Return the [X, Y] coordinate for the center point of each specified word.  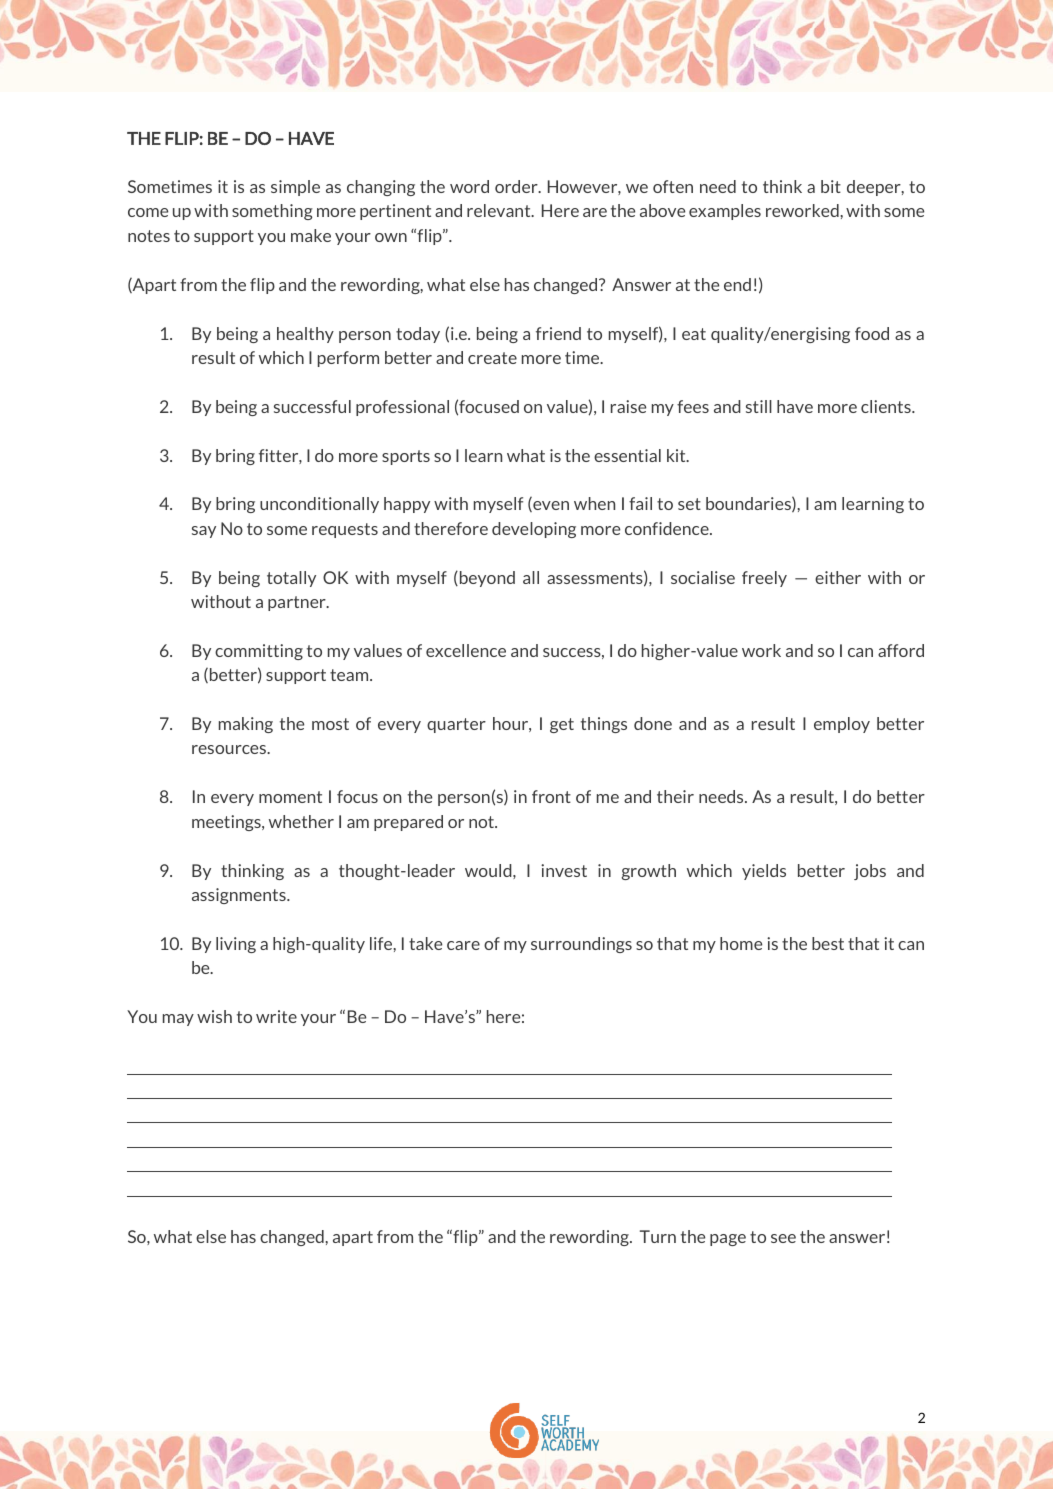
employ [842, 725]
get [562, 725]
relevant [500, 210]
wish [214, 1016]
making [246, 725]
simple [295, 188]
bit [831, 186]
